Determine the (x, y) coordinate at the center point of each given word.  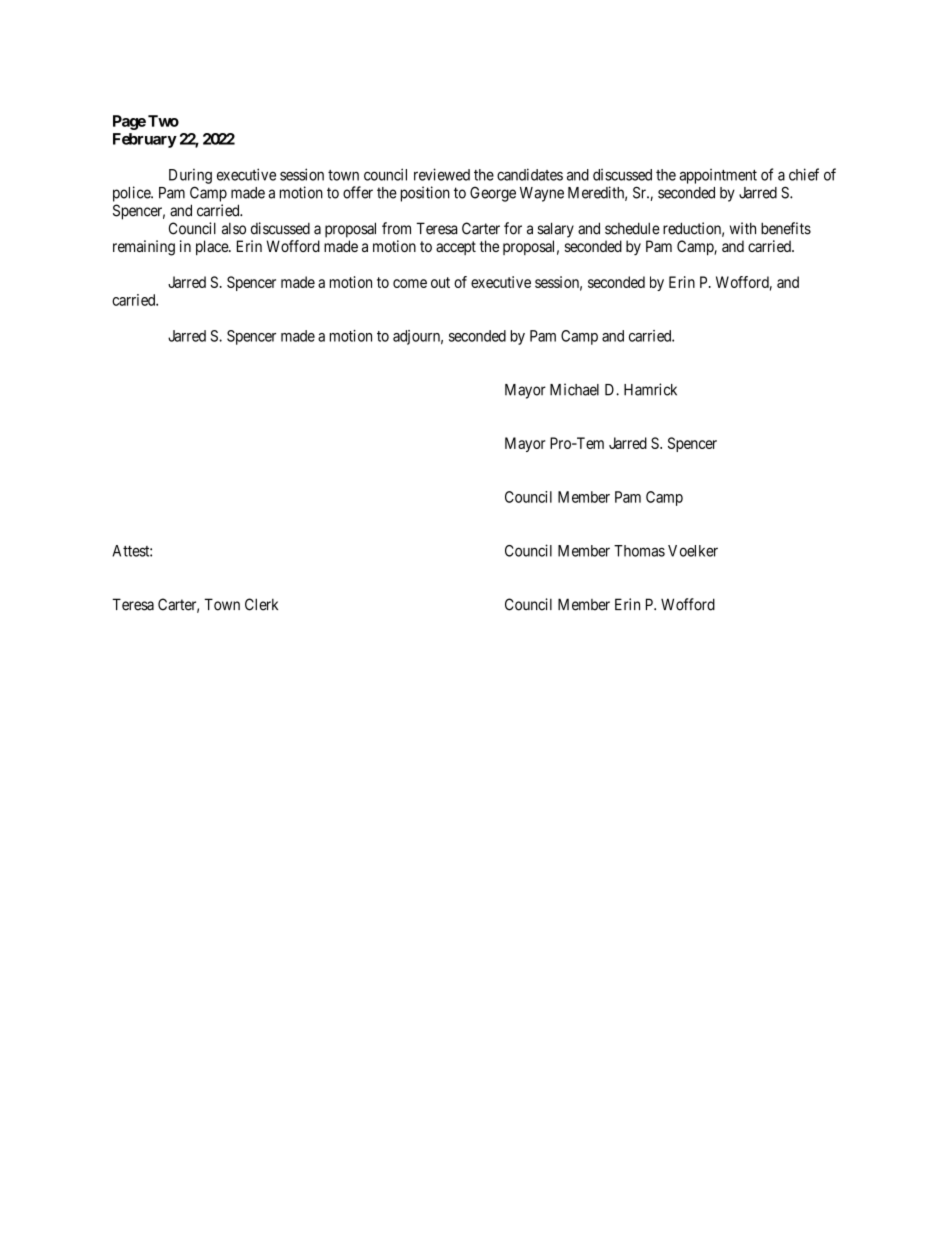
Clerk (261, 604)
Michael (574, 389)
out (440, 282)
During (190, 176)
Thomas (639, 551)
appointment (718, 176)
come (410, 283)
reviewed (442, 174)
